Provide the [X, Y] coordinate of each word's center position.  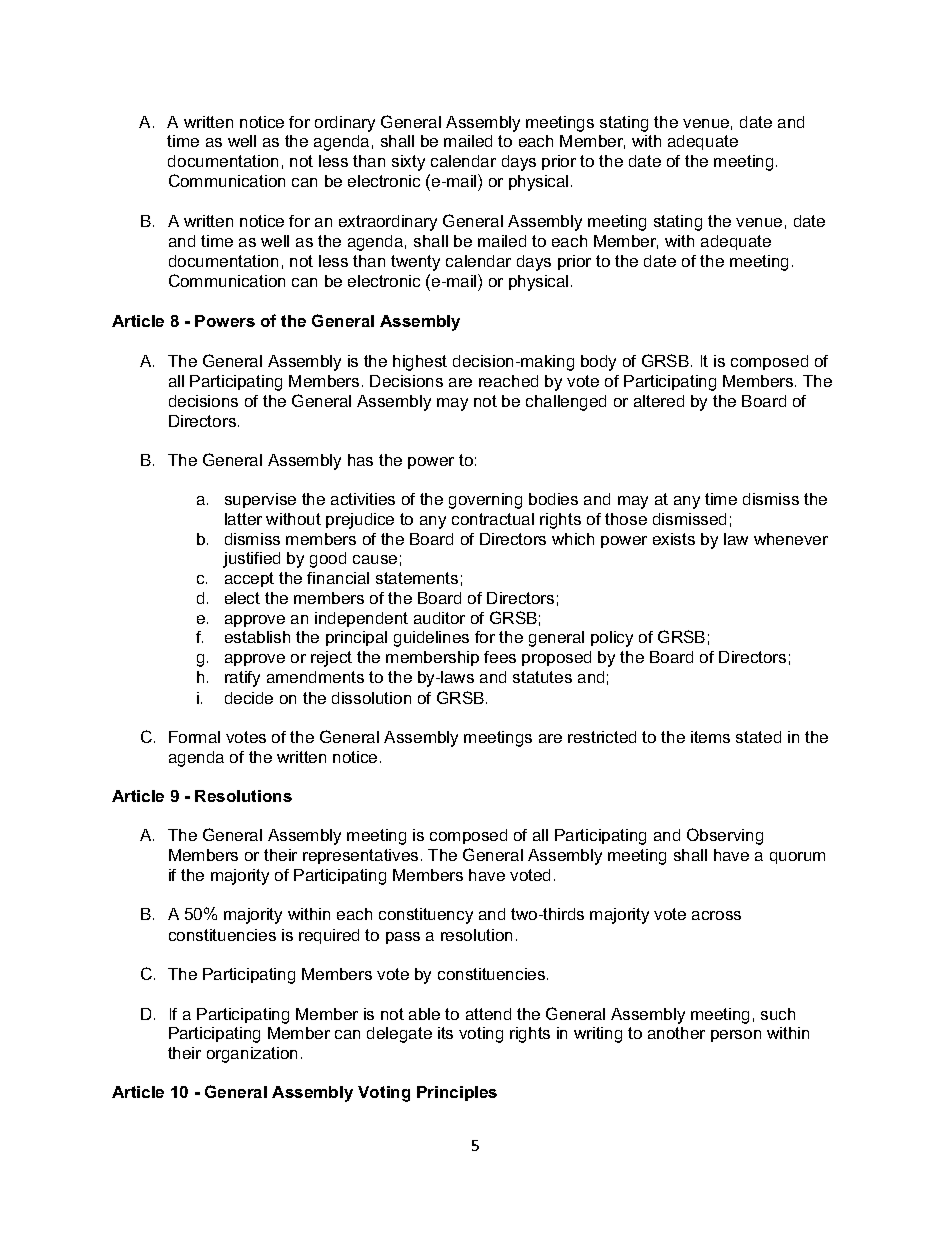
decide [249, 698]
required [329, 936]
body [598, 363]
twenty [415, 263]
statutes [542, 677]
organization [252, 1055]
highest [420, 363]
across [716, 915]
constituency [426, 916]
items [710, 737]
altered [659, 401]
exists [674, 539]
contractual [493, 519]
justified [251, 560]
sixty [408, 163]
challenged [566, 403]
